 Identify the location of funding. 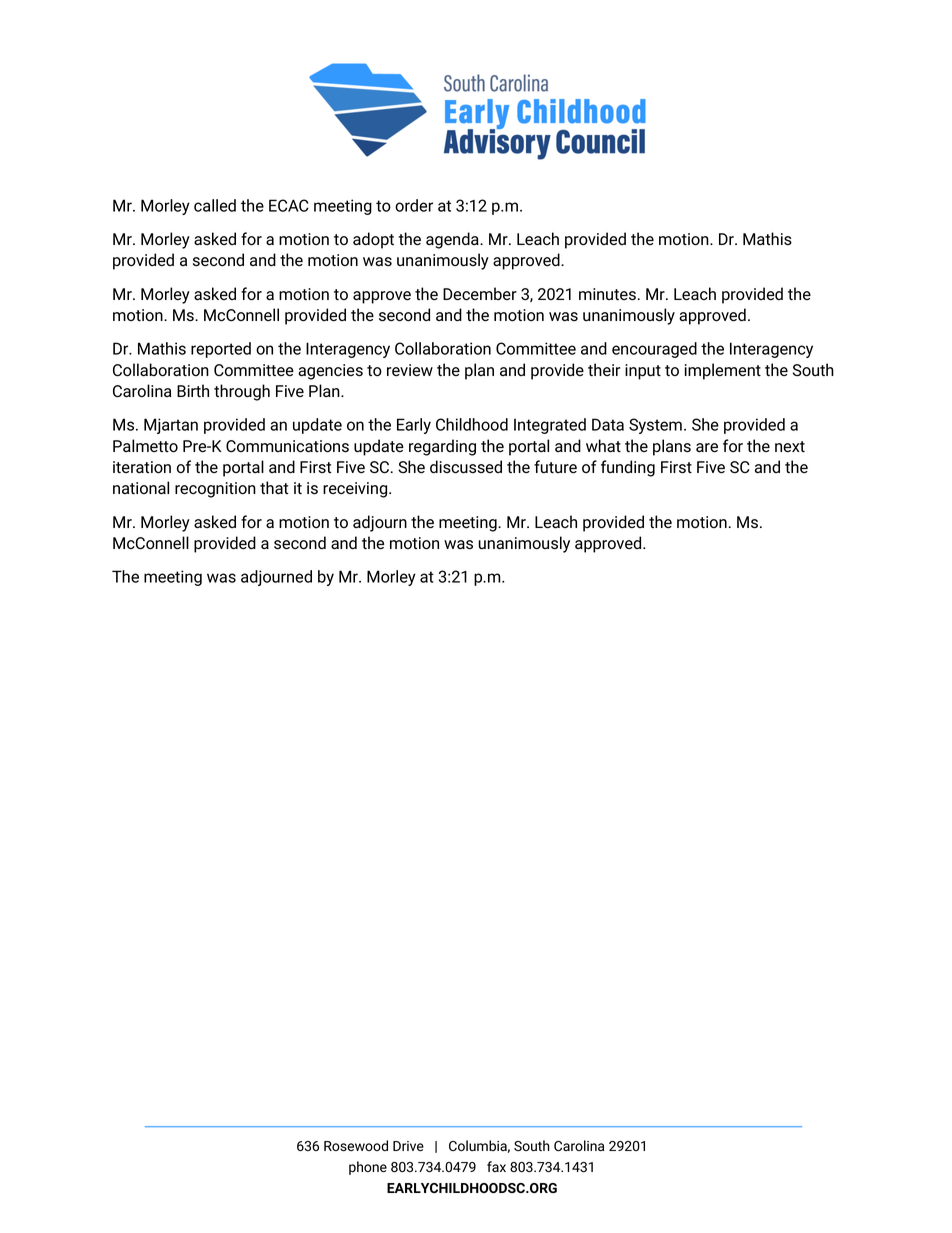
(628, 468).
